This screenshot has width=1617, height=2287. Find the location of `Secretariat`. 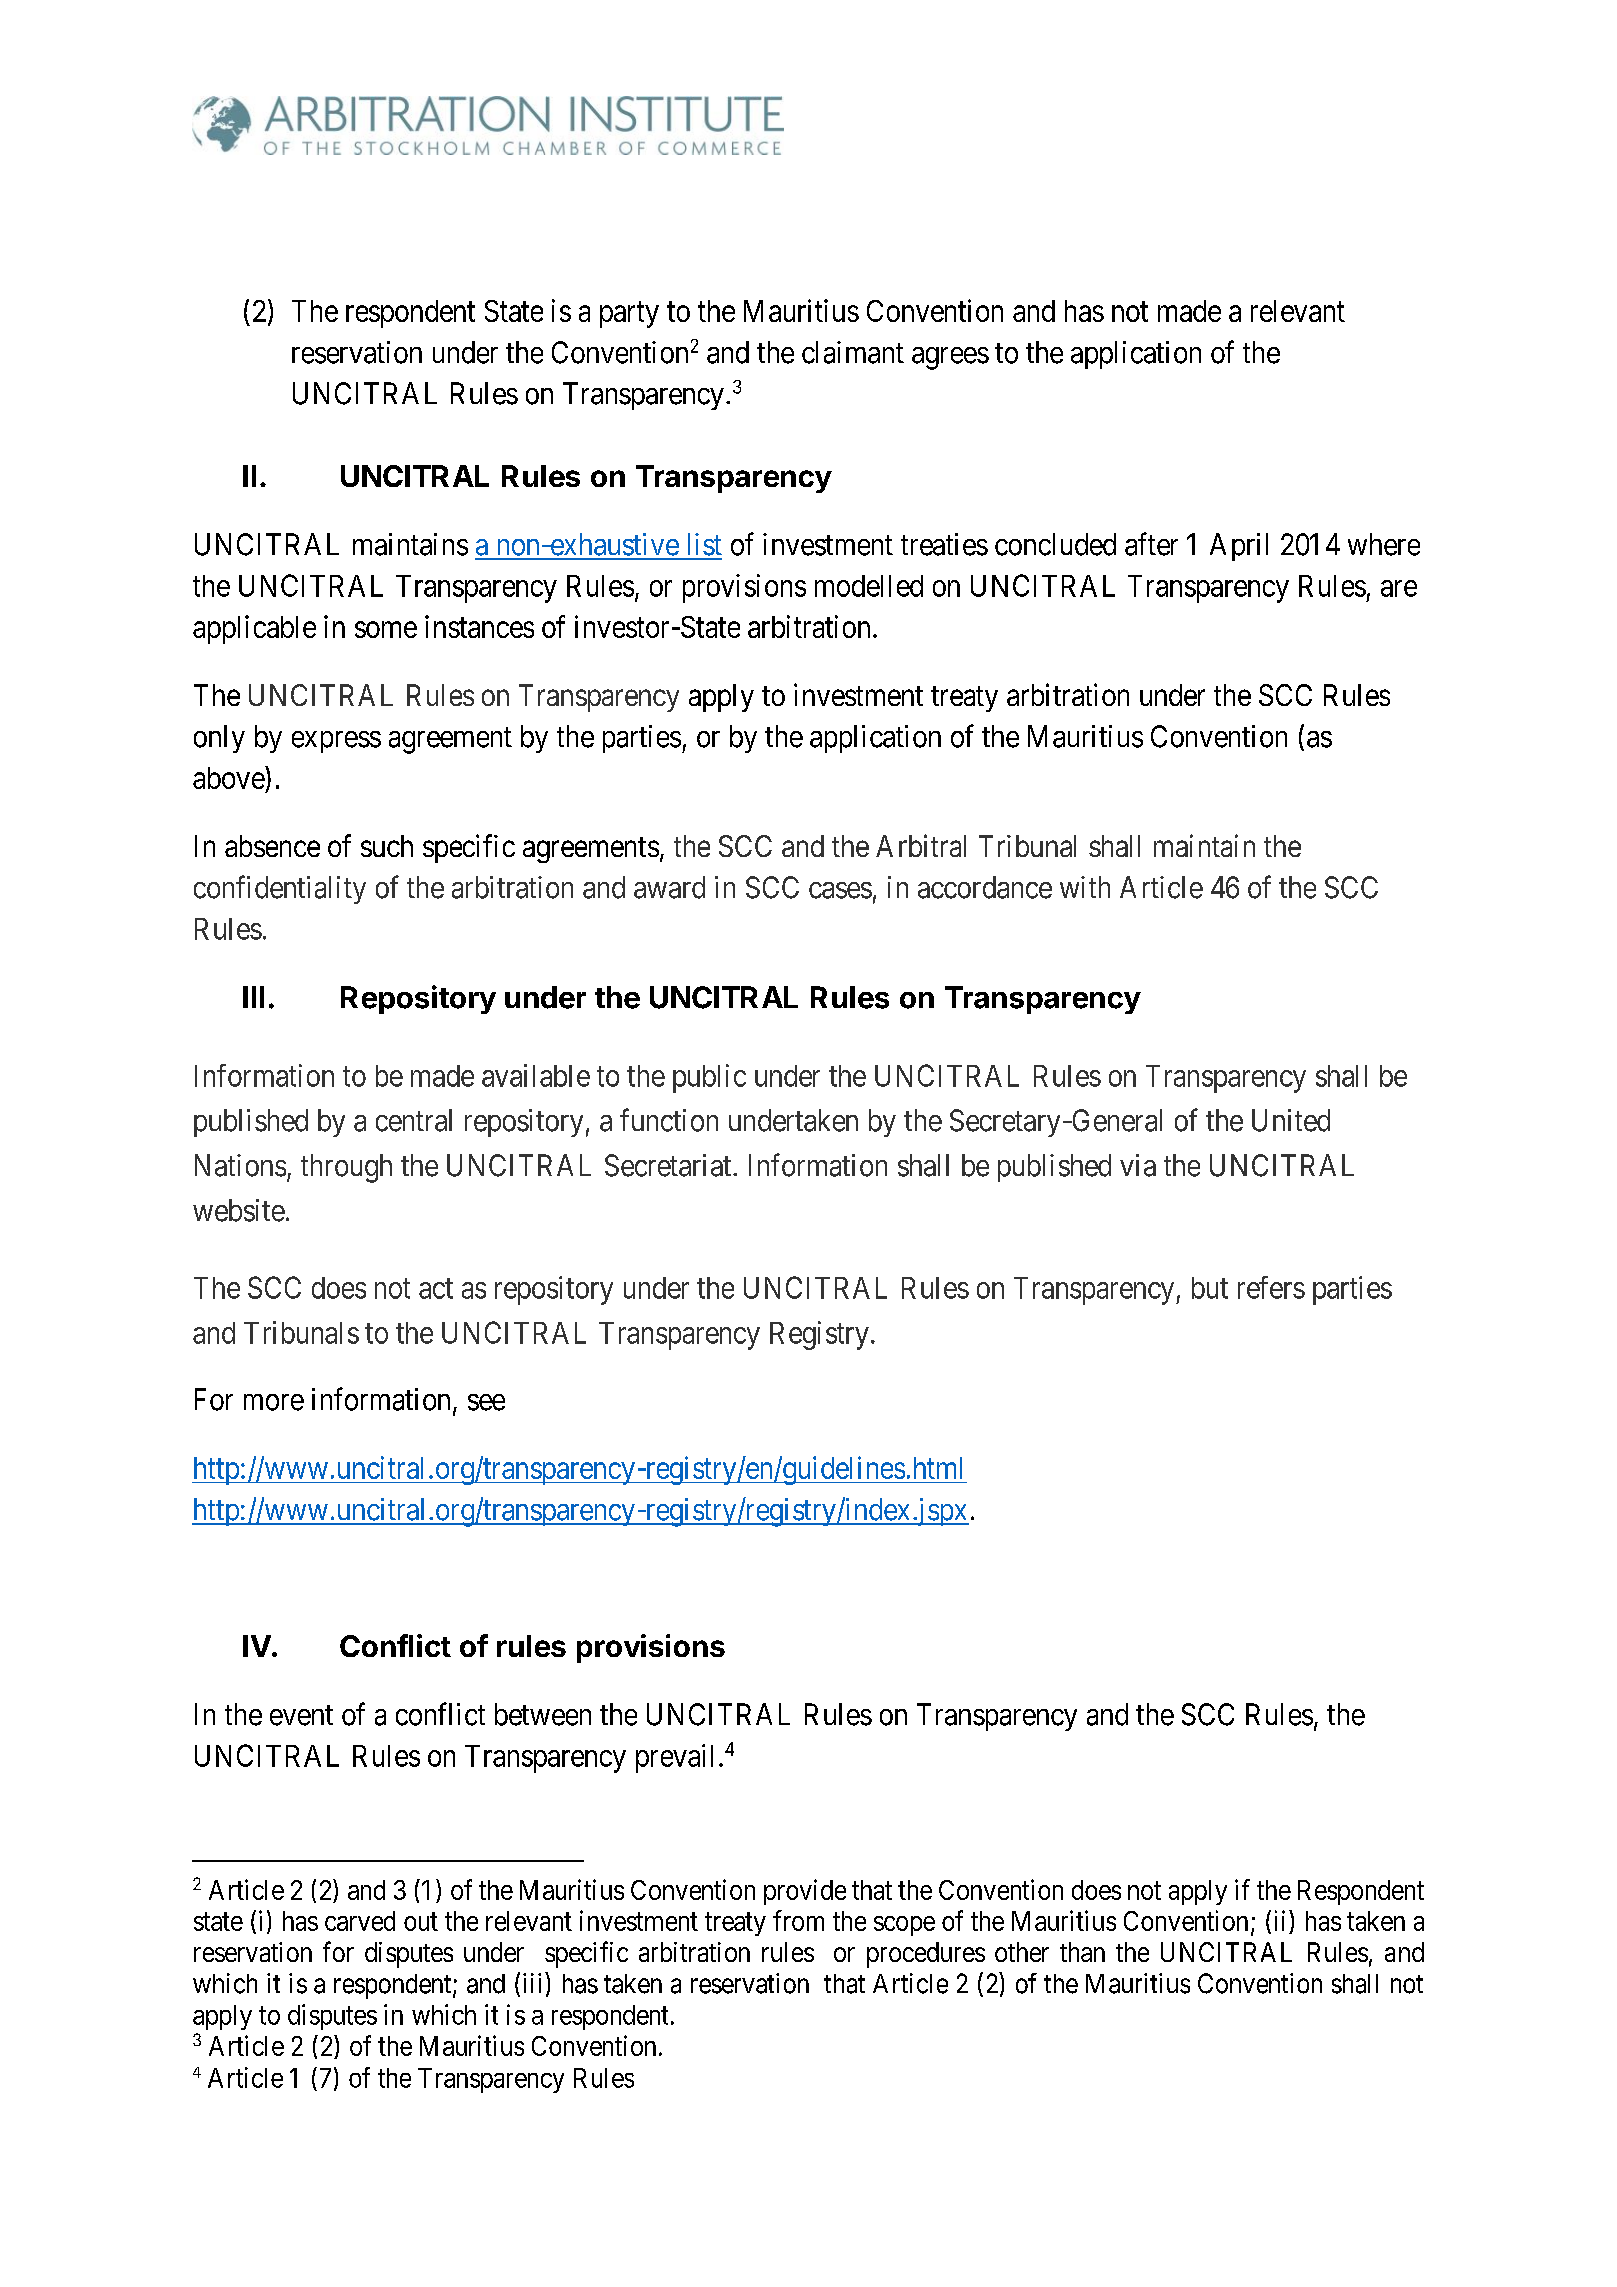

Secretariat is located at coordinates (669, 1165).
